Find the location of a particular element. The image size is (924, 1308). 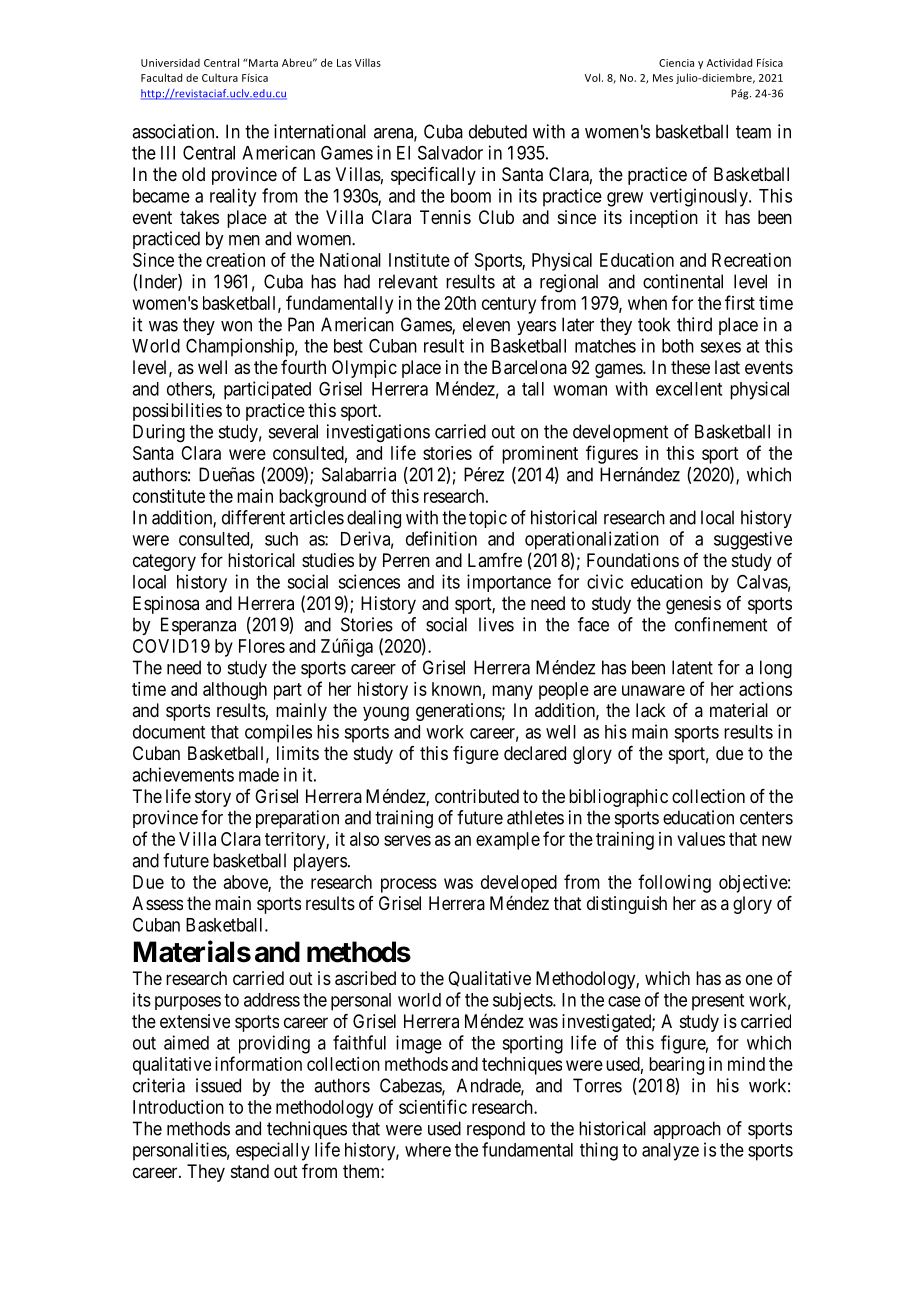

genesis is located at coordinates (693, 605).
